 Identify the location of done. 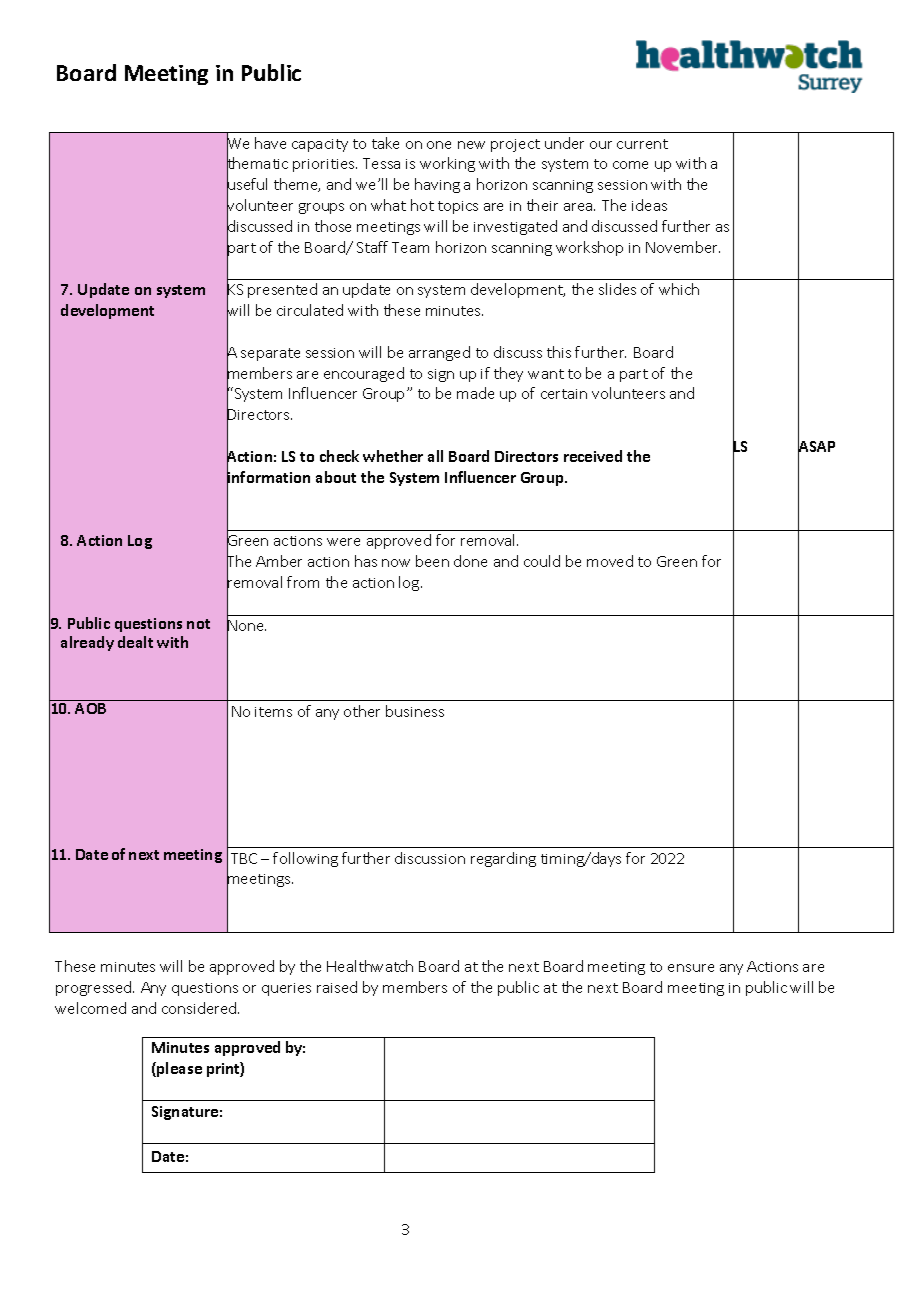
(470, 561).
